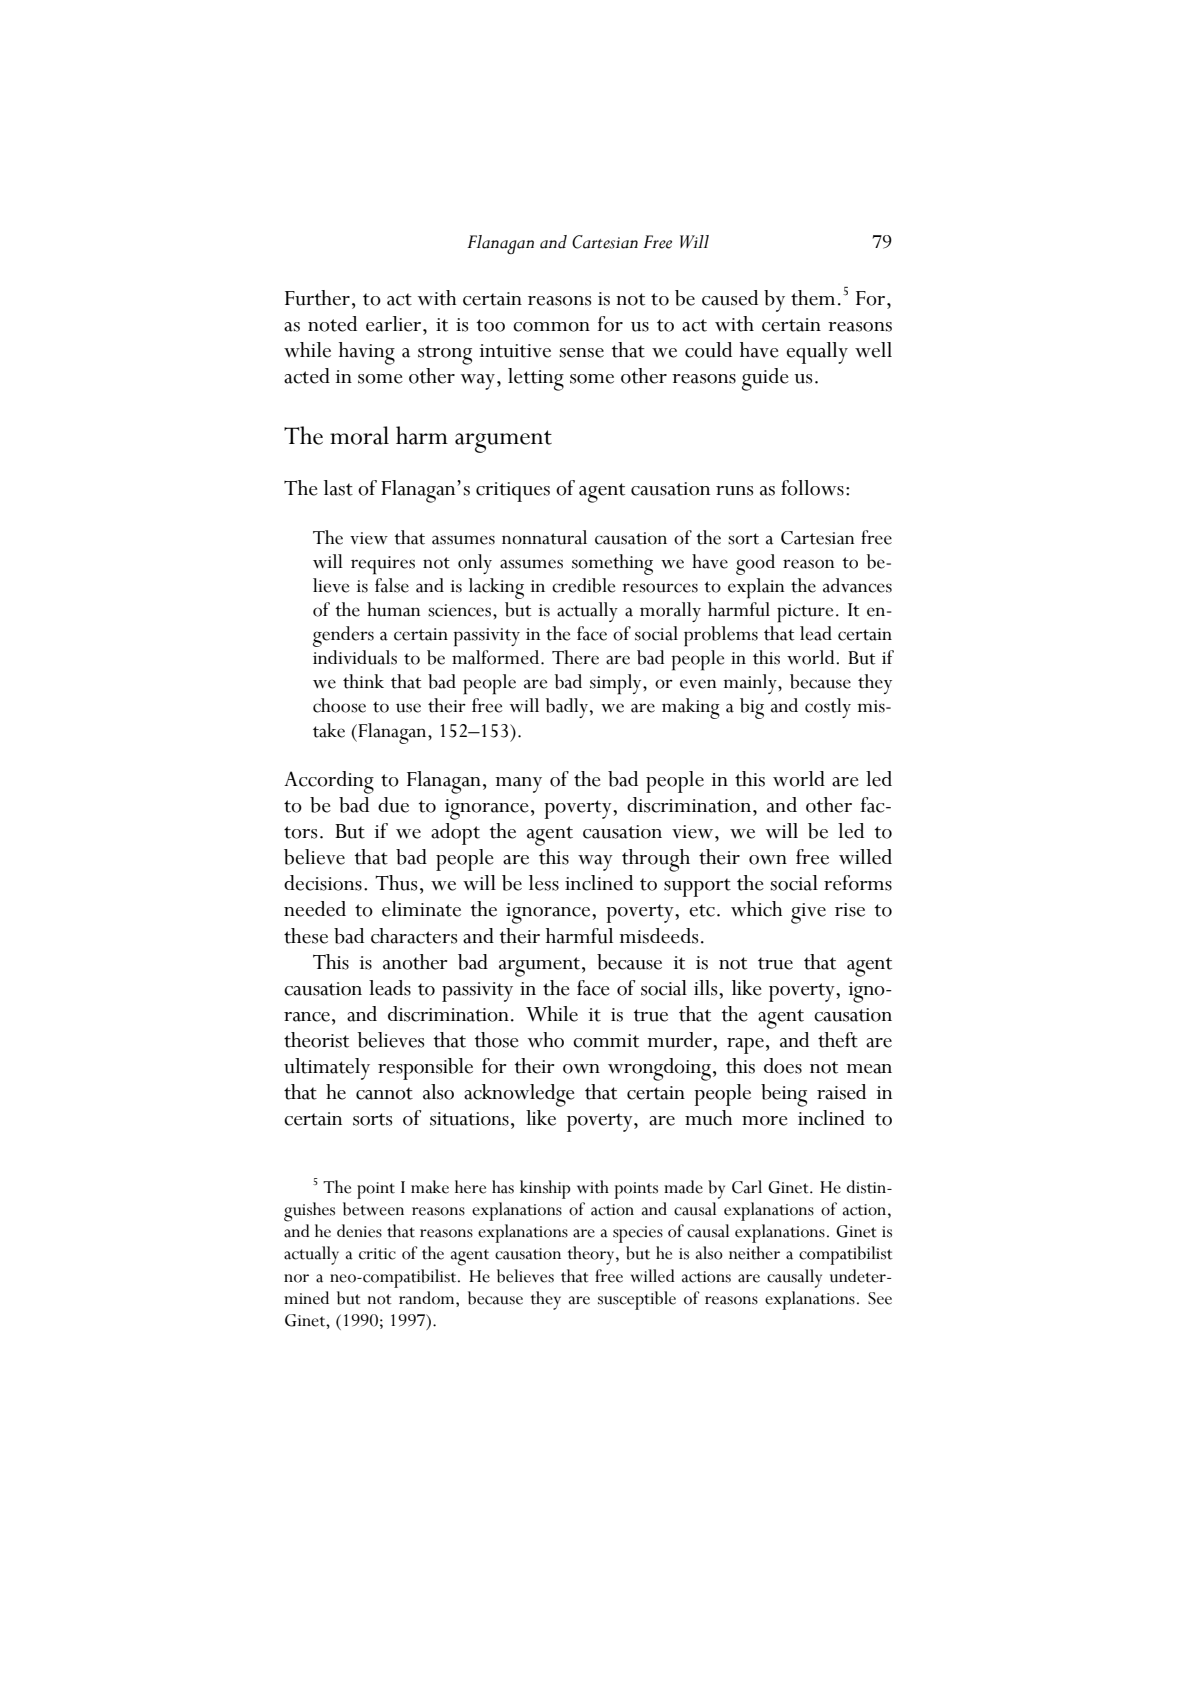 Image resolution: width=1193 pixels, height=1688 pixels. What do you see at coordinates (377, 1254) in the image?
I see `critic` at bounding box center [377, 1254].
